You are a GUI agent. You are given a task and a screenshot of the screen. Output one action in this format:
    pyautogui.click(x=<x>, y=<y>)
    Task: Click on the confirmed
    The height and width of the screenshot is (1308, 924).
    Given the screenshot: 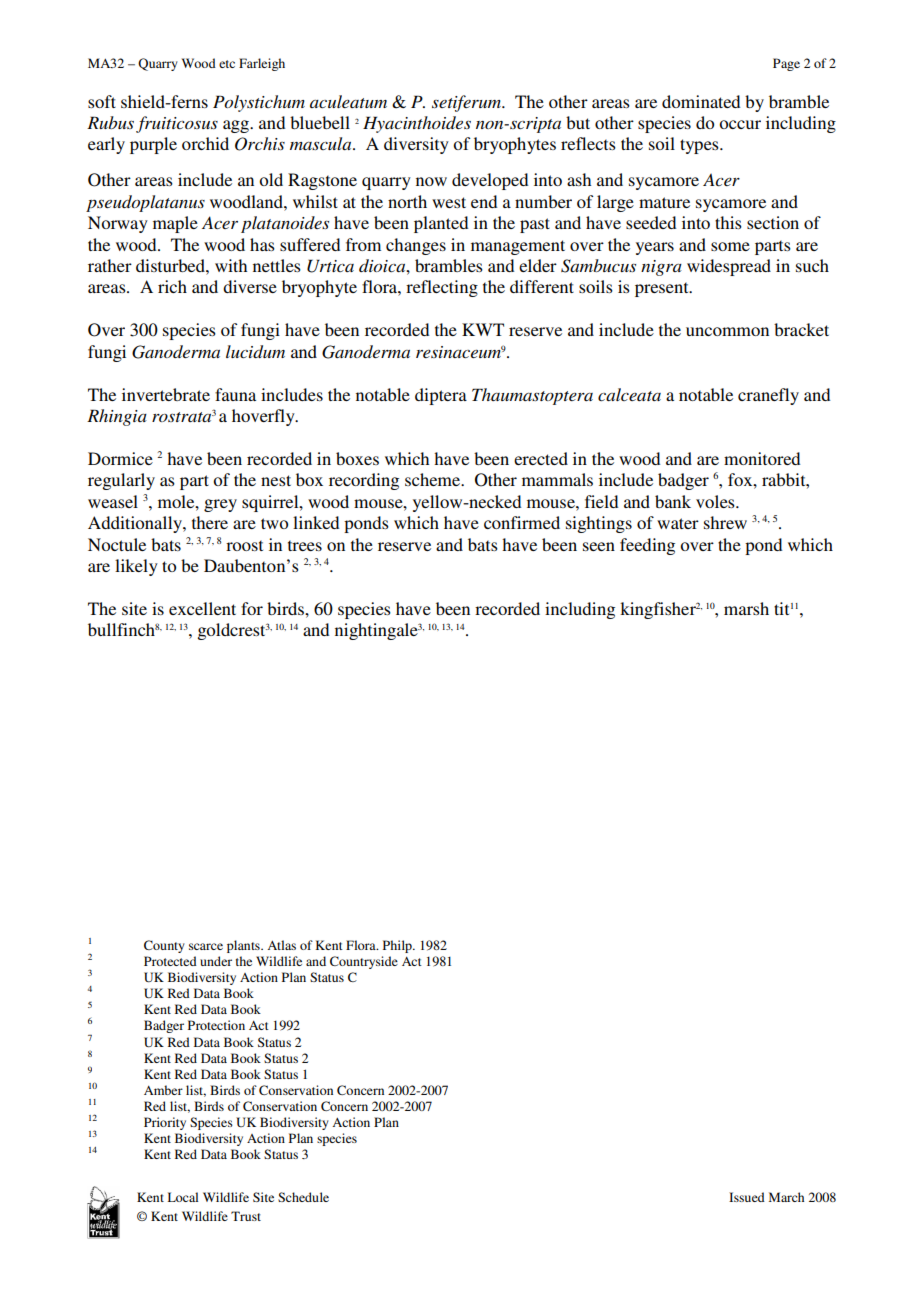 What is the action you would take?
    pyautogui.click(x=522, y=522)
